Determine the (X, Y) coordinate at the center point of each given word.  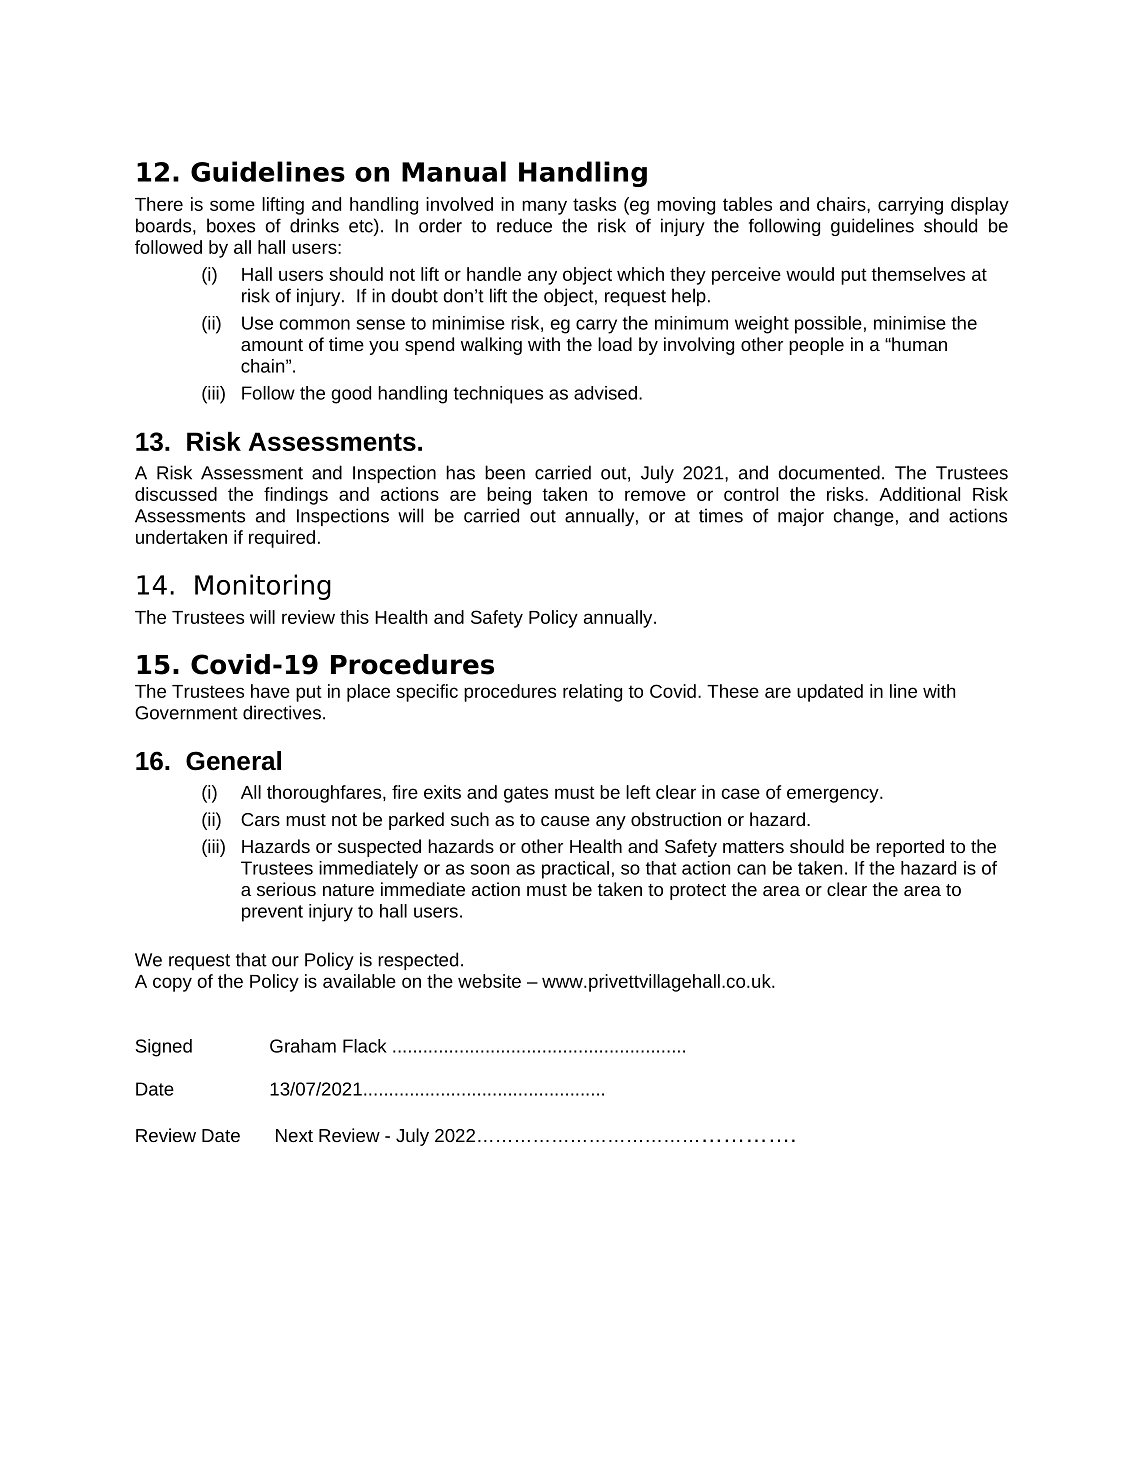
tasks (594, 204)
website (489, 981)
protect (698, 892)
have (270, 691)
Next (294, 1135)
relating (592, 693)
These (733, 691)
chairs (842, 204)
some (232, 205)
